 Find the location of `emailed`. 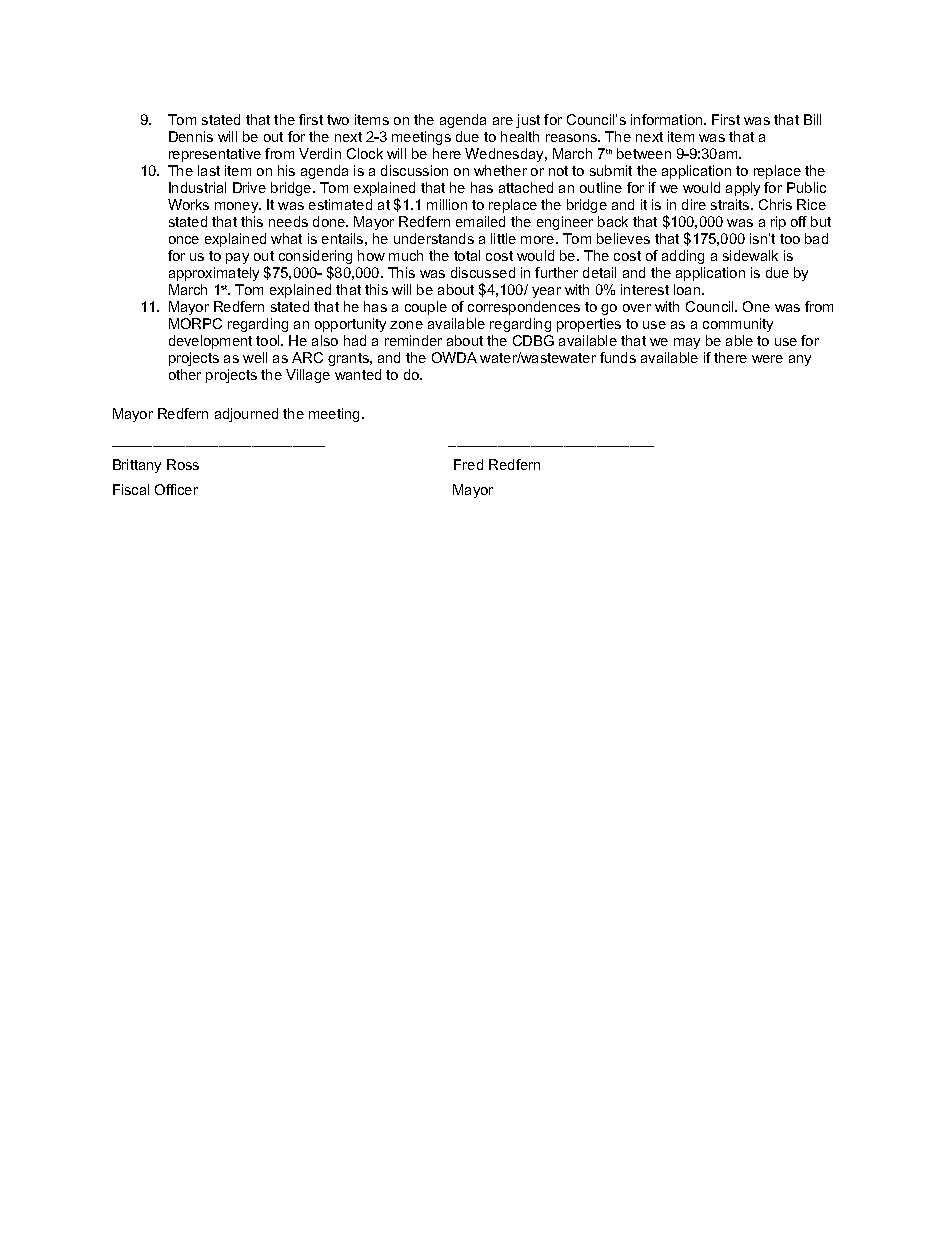

emailed is located at coordinates (480, 221).
